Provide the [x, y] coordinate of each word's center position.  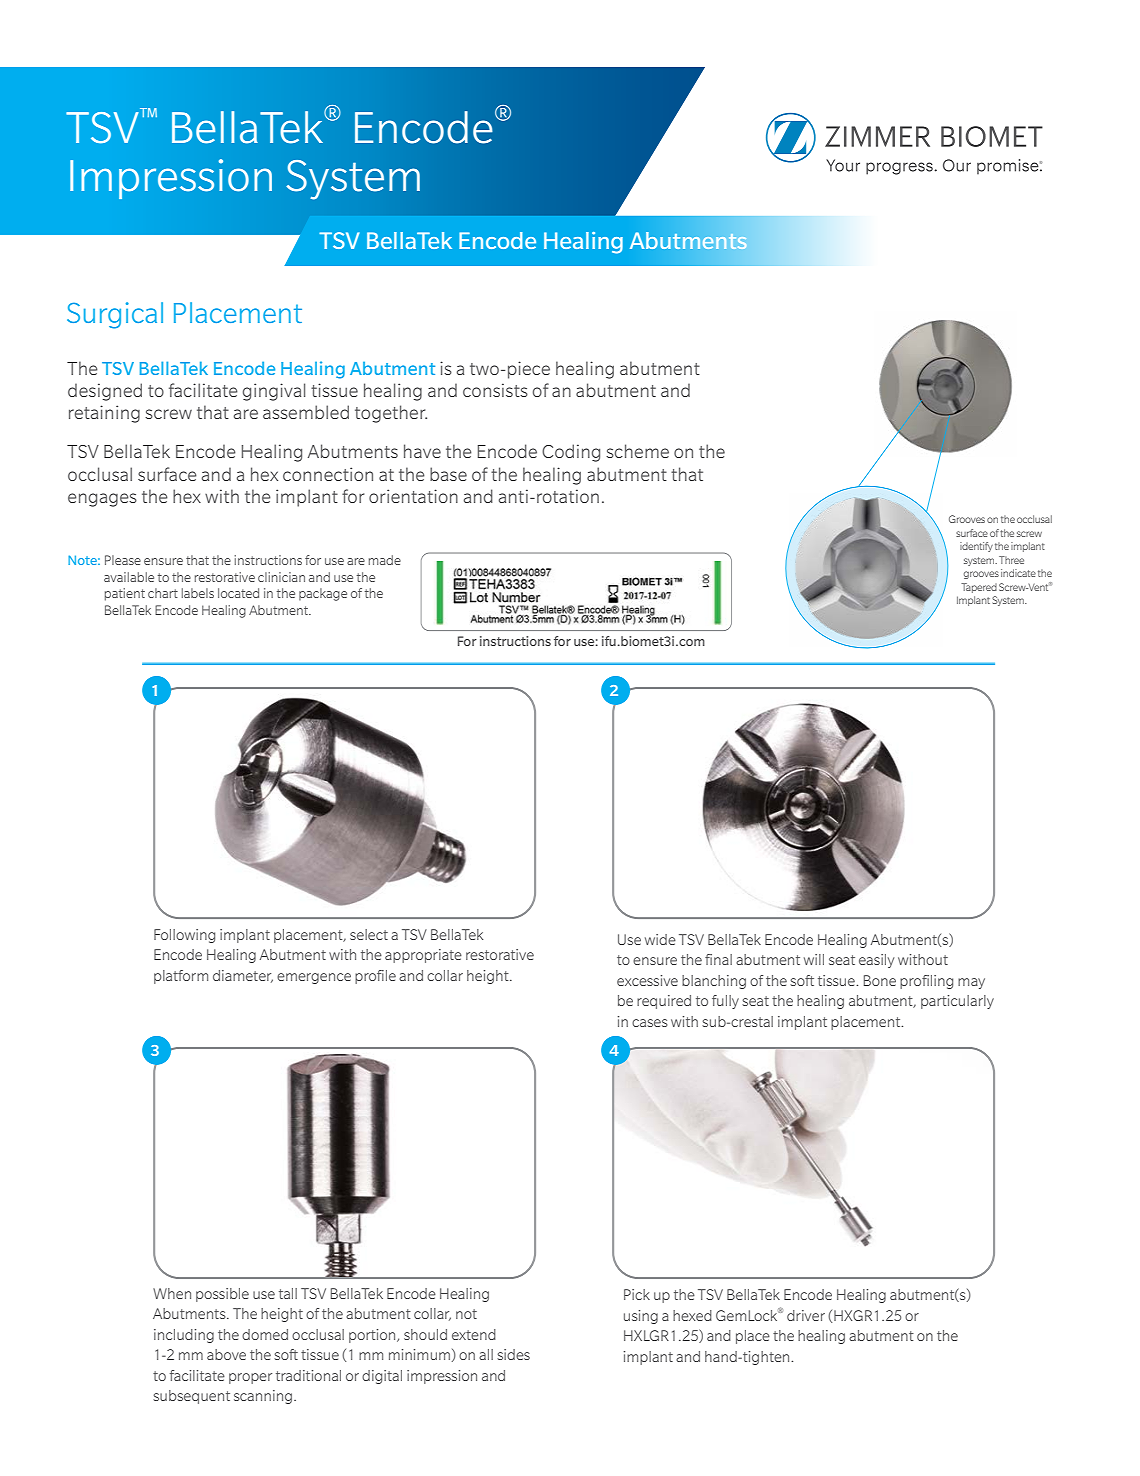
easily [876, 961]
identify [976, 547]
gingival [274, 392]
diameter [243, 976]
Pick [637, 1294]
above [226, 1354]
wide [660, 939]
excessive [647, 980]
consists [495, 390]
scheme [637, 451]
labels [198, 593]
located [238, 593]
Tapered [979, 588]
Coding [571, 453]
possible [222, 1295]
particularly [957, 1002]
